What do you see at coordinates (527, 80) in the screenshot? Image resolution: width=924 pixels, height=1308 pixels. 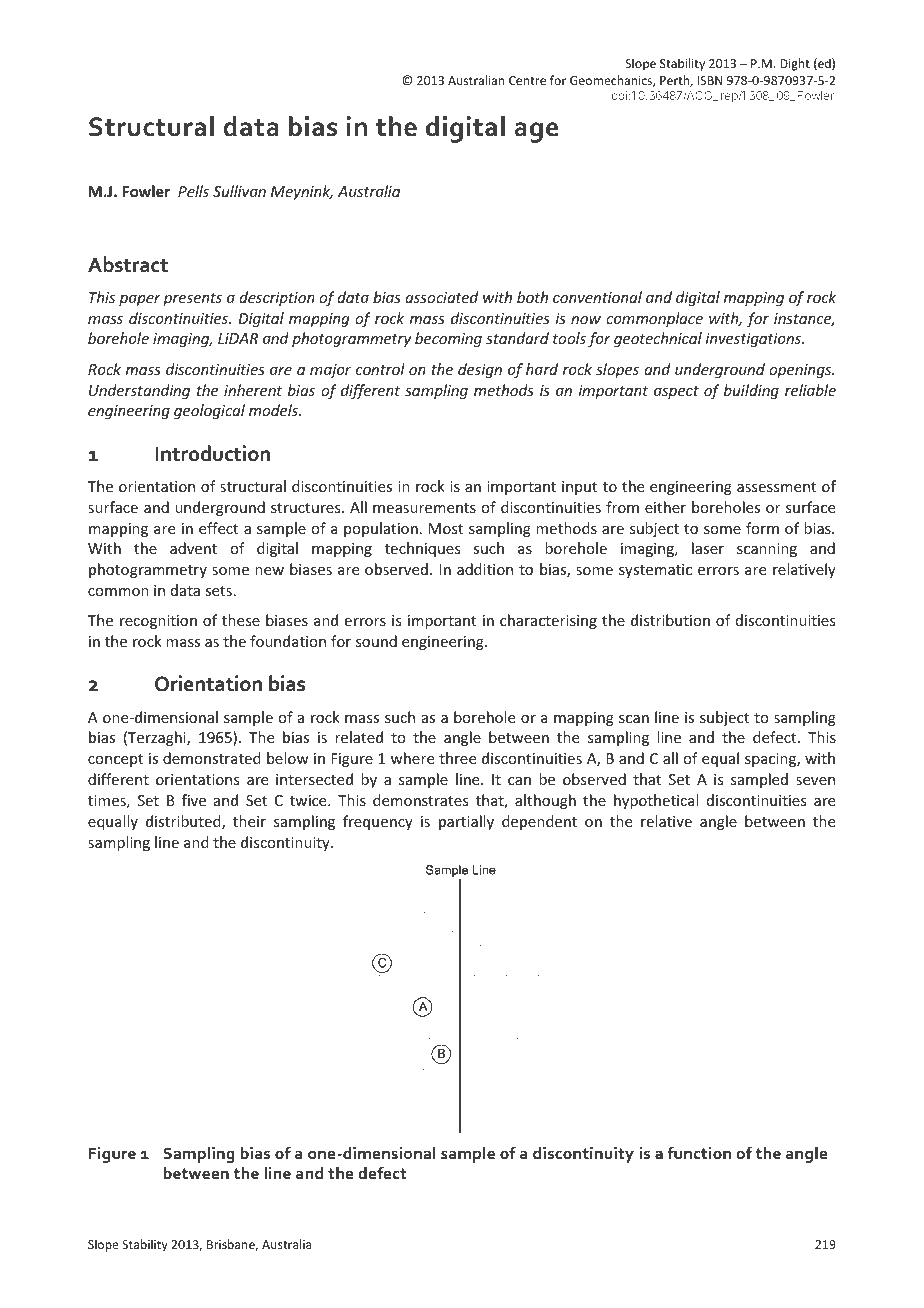 I see `Centre` at bounding box center [527, 80].
